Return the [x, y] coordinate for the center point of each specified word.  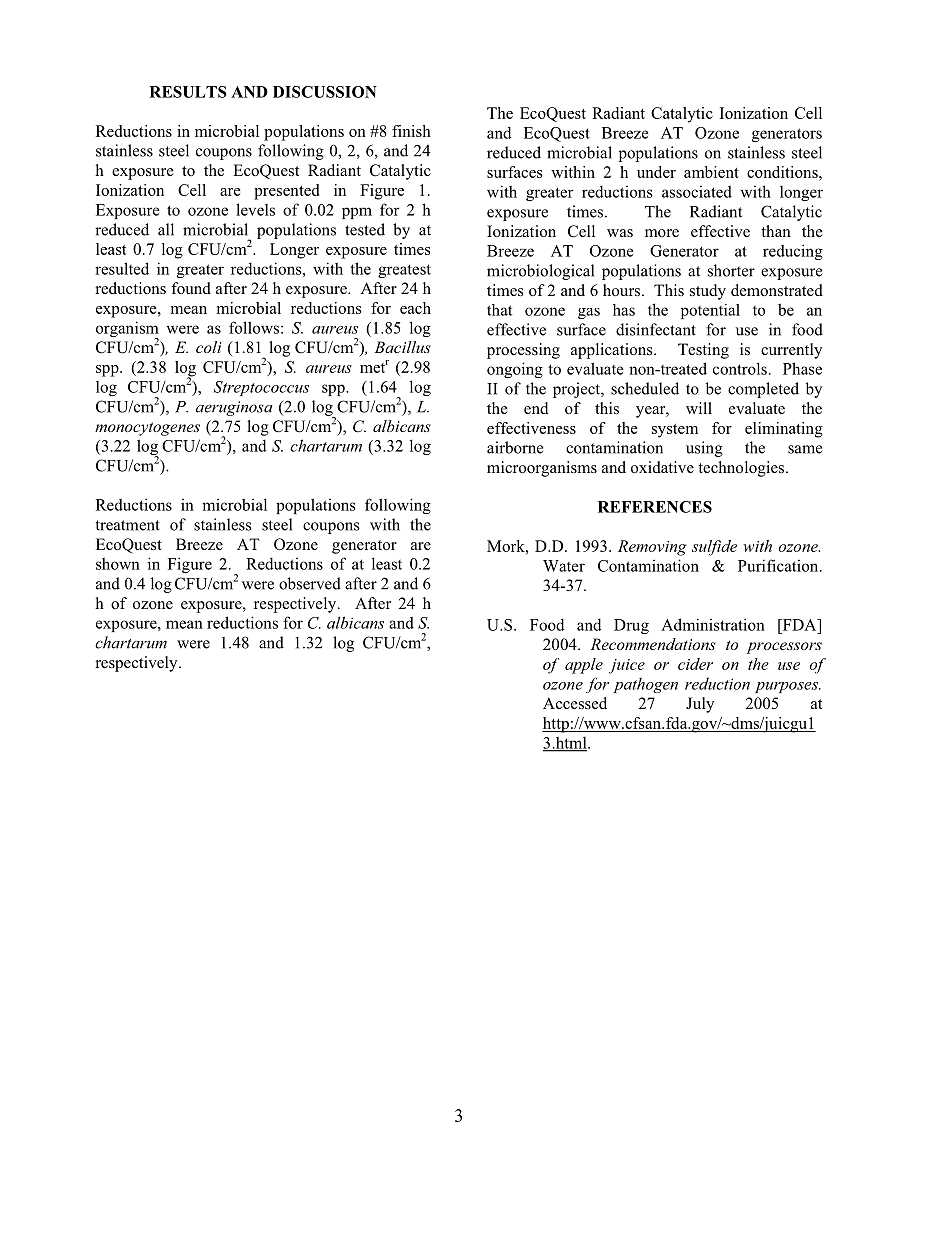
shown [118, 563]
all [166, 229]
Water [564, 566]
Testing [703, 351]
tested [365, 229]
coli [209, 347]
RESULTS [188, 92]
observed [310, 583]
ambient [711, 172]
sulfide [714, 548]
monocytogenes [147, 429]
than [776, 231]
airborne [515, 447]
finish [411, 131]
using [704, 449]
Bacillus [402, 347]
